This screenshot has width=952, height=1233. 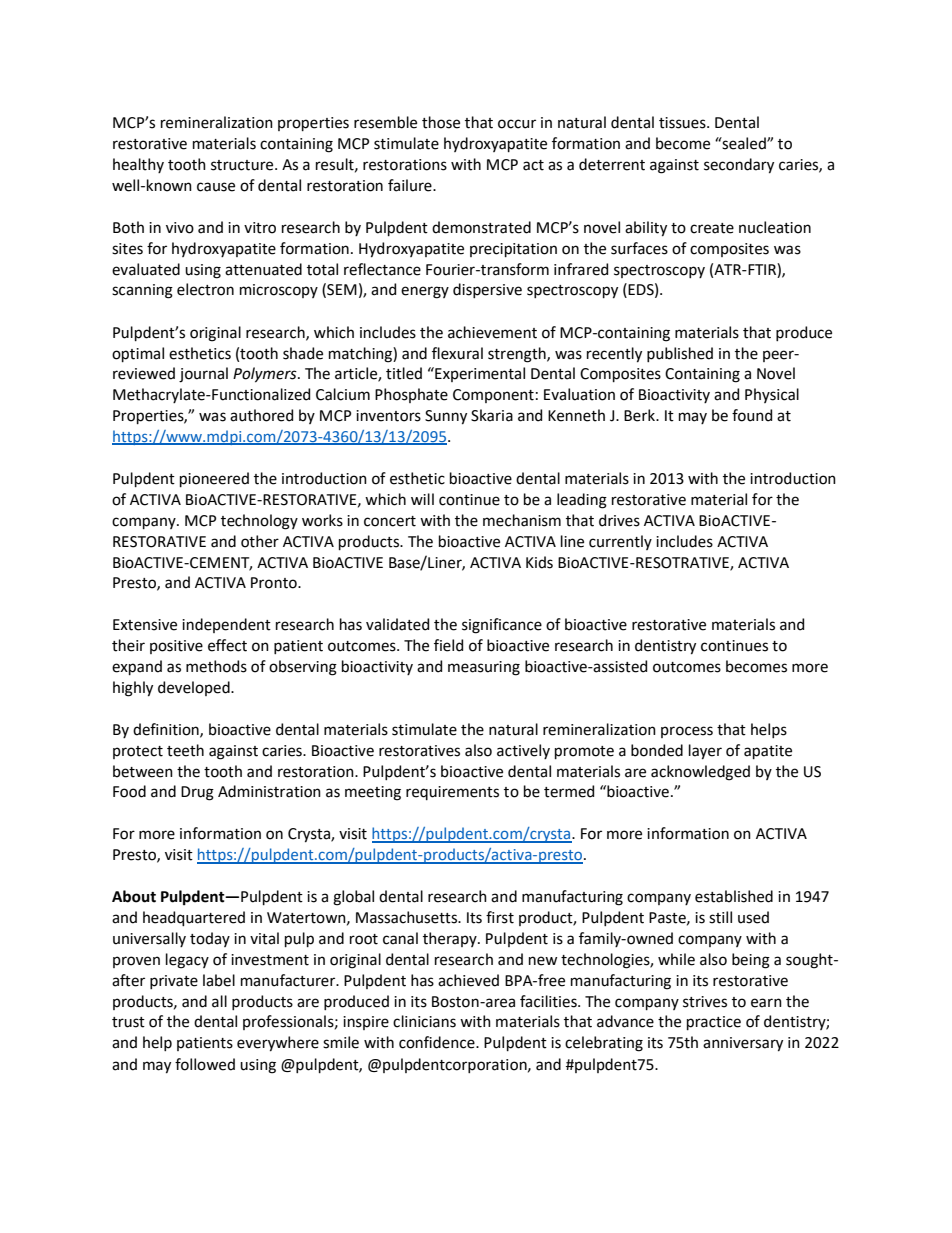 I want to click on flexural, so click(x=457, y=353).
